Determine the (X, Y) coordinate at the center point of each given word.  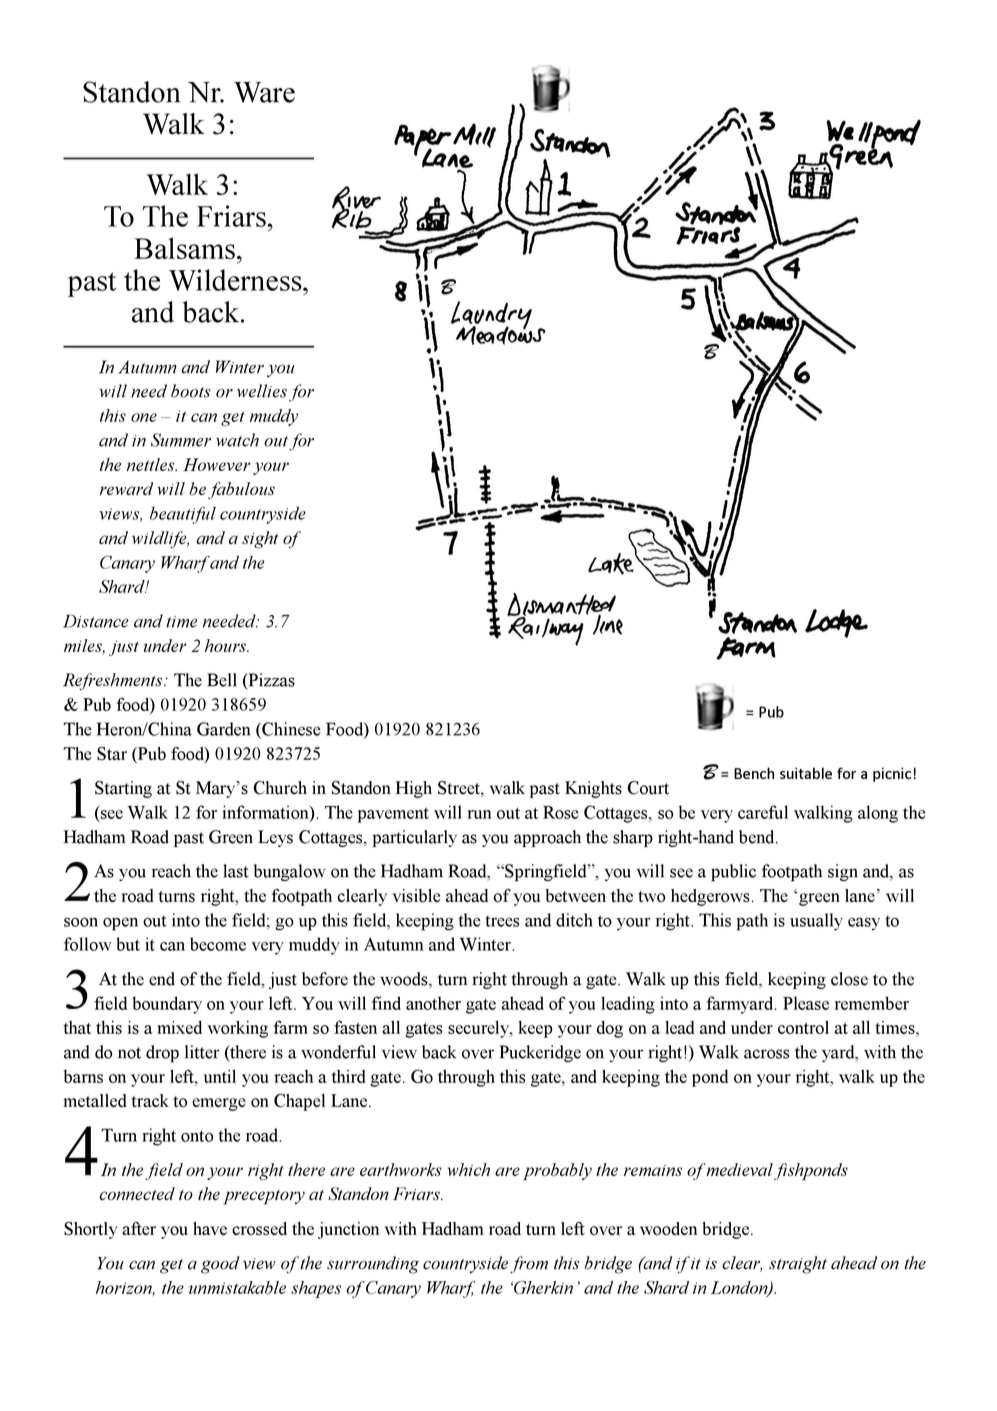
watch (237, 440)
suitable (806, 773)
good (220, 1265)
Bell (222, 680)
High (414, 789)
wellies (262, 391)
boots (191, 391)
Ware (264, 92)
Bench (754, 773)
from (529, 1265)
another (433, 1003)
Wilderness (236, 280)
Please (806, 1003)
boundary (167, 1005)
